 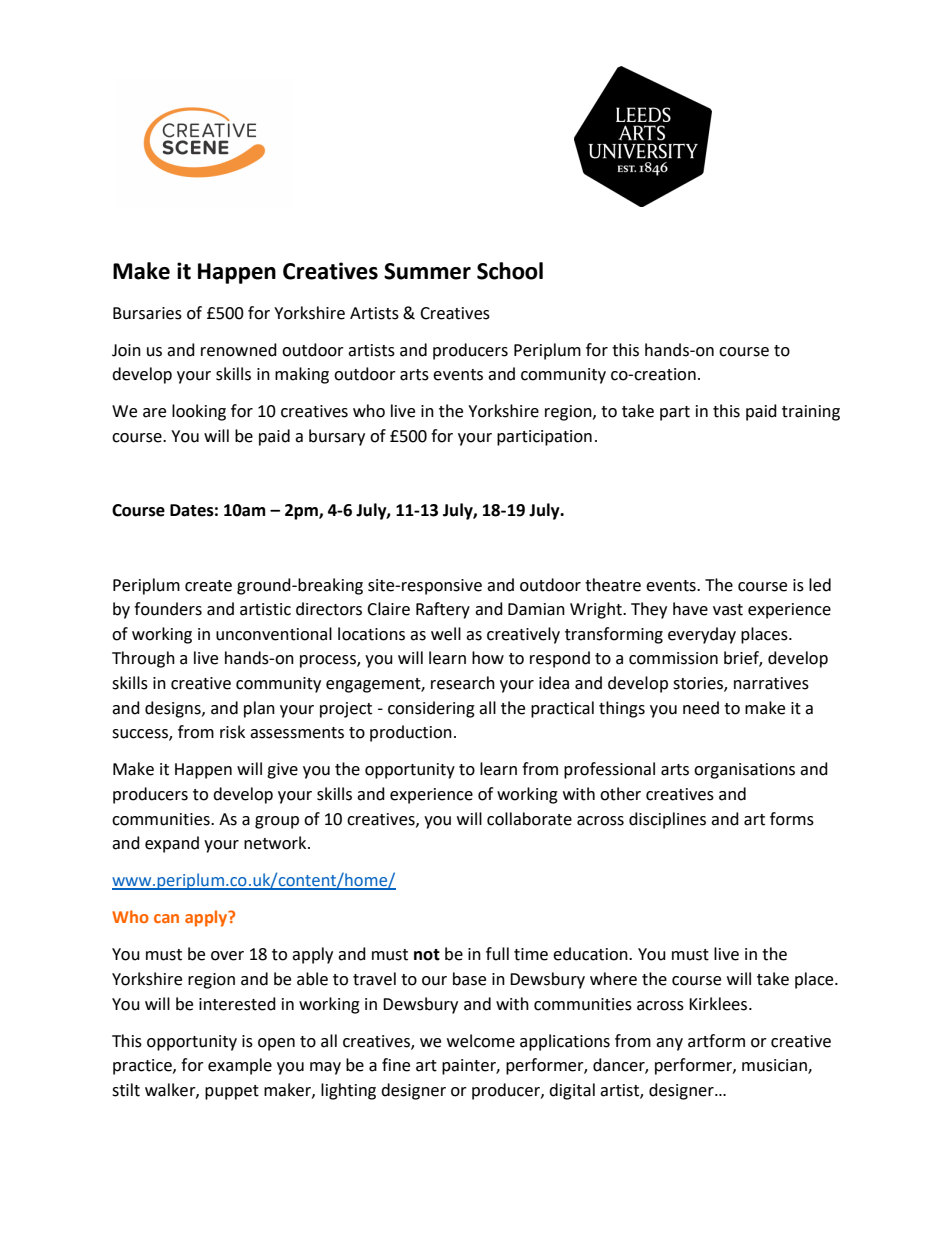 I want to click on welcome, so click(x=481, y=1041).
